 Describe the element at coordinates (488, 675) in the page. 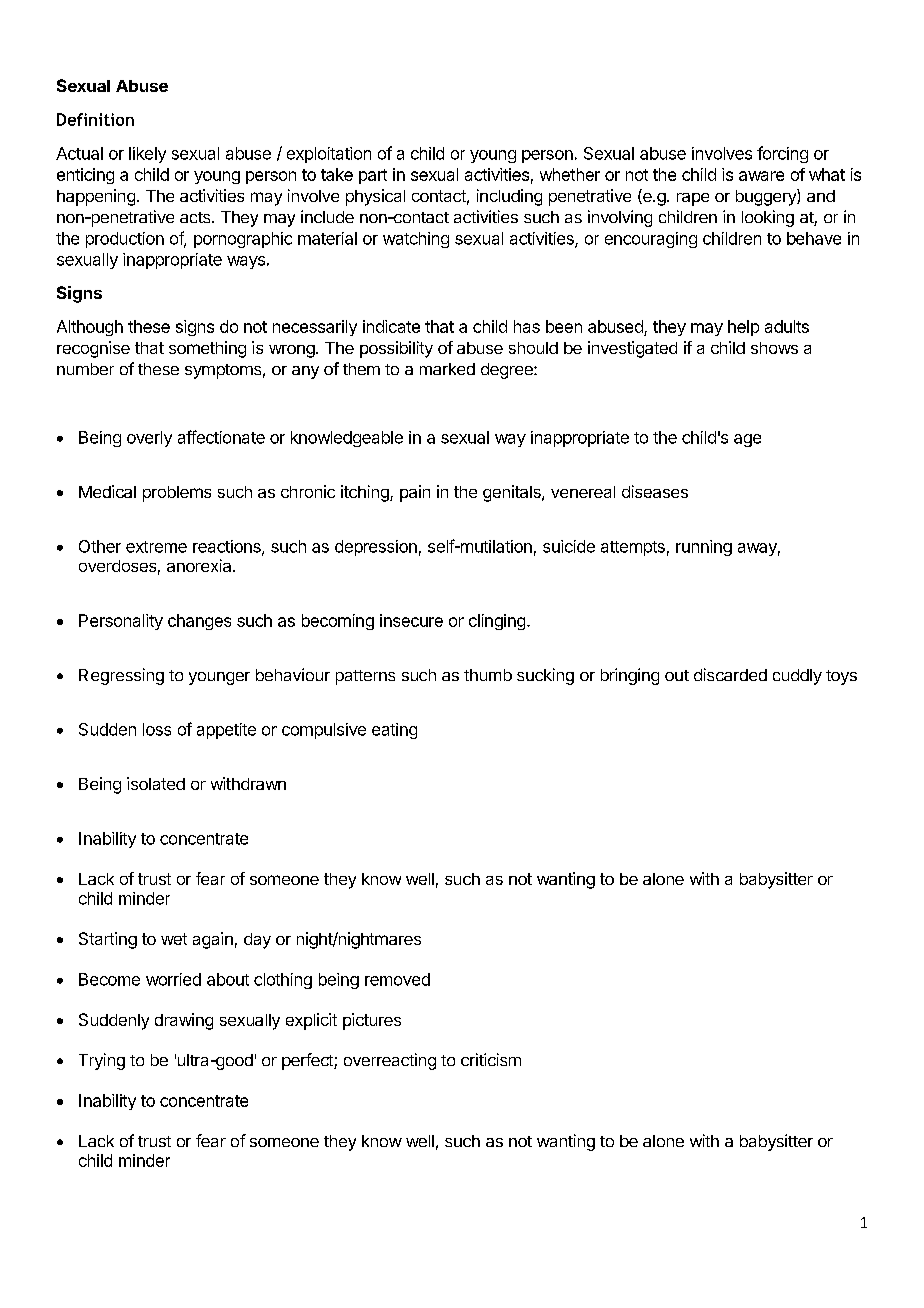

I see `thumb` at that location.
